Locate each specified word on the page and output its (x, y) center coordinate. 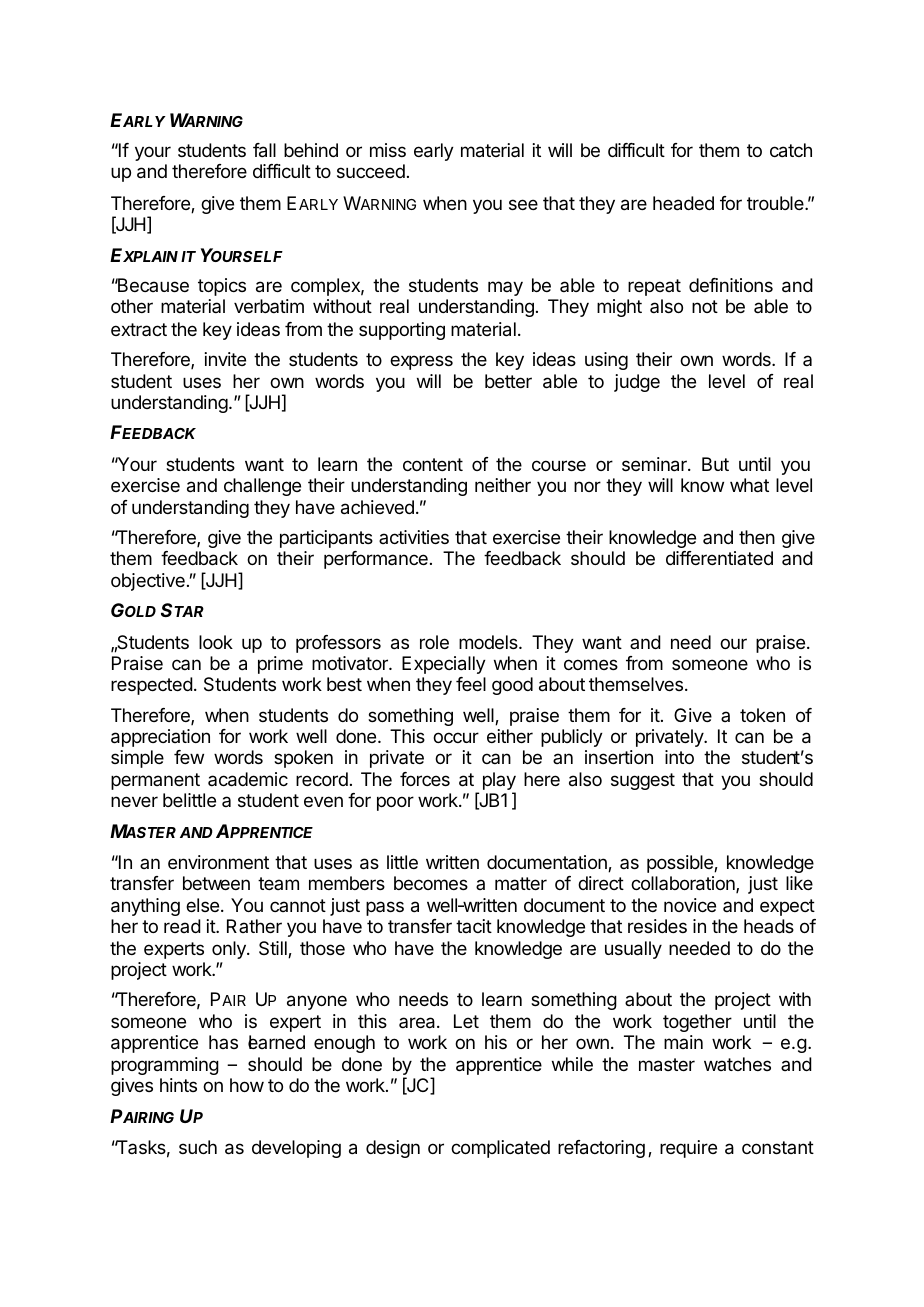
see (523, 204)
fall (264, 150)
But (715, 464)
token (762, 715)
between (216, 883)
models (489, 642)
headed (683, 203)
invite (225, 359)
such (198, 1147)
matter (521, 883)
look (216, 642)
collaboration (684, 884)
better (508, 381)
